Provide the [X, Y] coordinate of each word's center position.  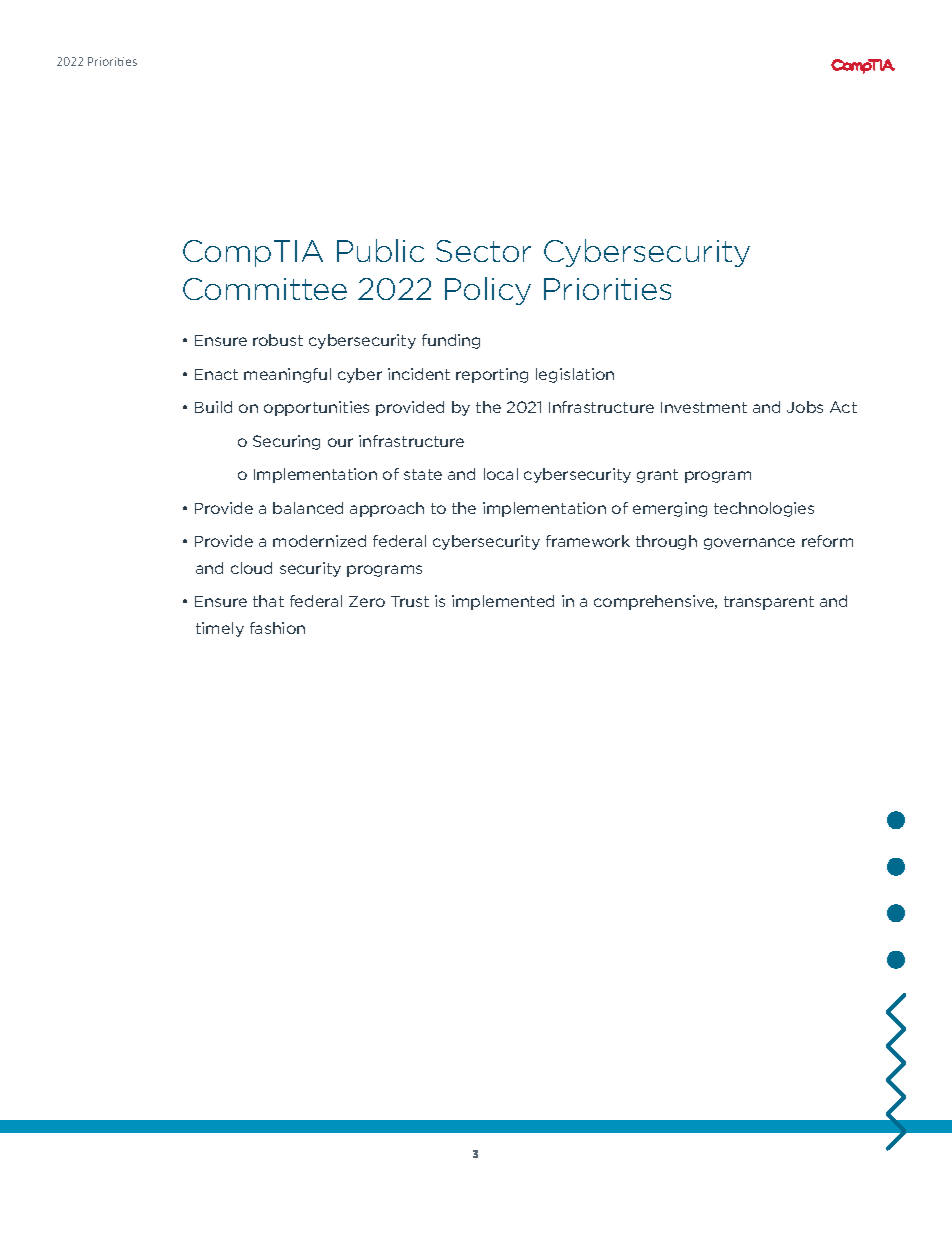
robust [278, 340]
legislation [575, 375]
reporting [492, 375]
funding [451, 341]
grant [657, 476]
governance [749, 544]
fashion [277, 628]
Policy [488, 291]
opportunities [316, 408]
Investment [704, 407]
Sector [483, 251]
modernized [319, 541]
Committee [265, 289]
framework [588, 541]
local [501, 474]
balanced [308, 508]
